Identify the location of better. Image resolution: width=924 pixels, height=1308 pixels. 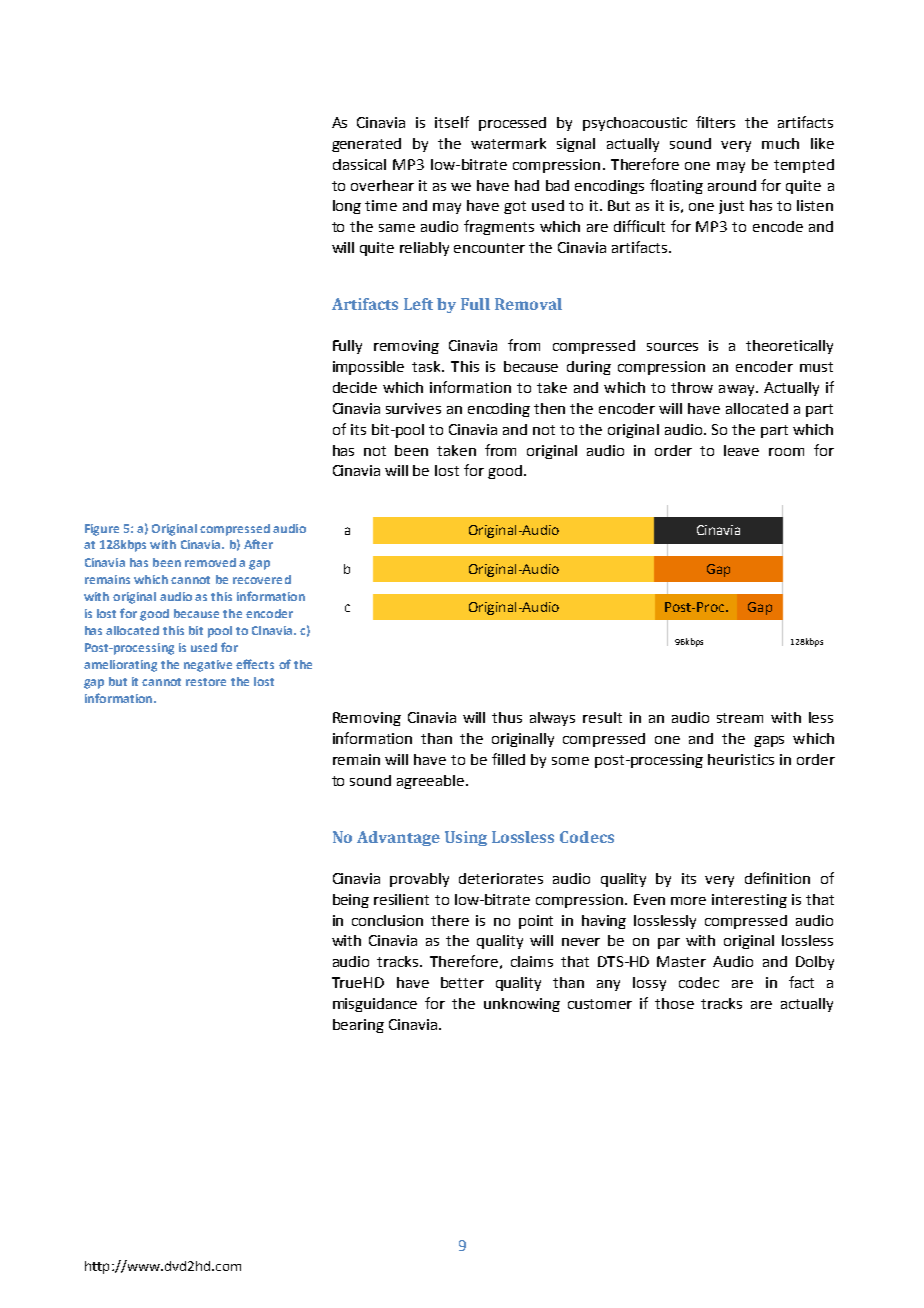
(462, 982).
